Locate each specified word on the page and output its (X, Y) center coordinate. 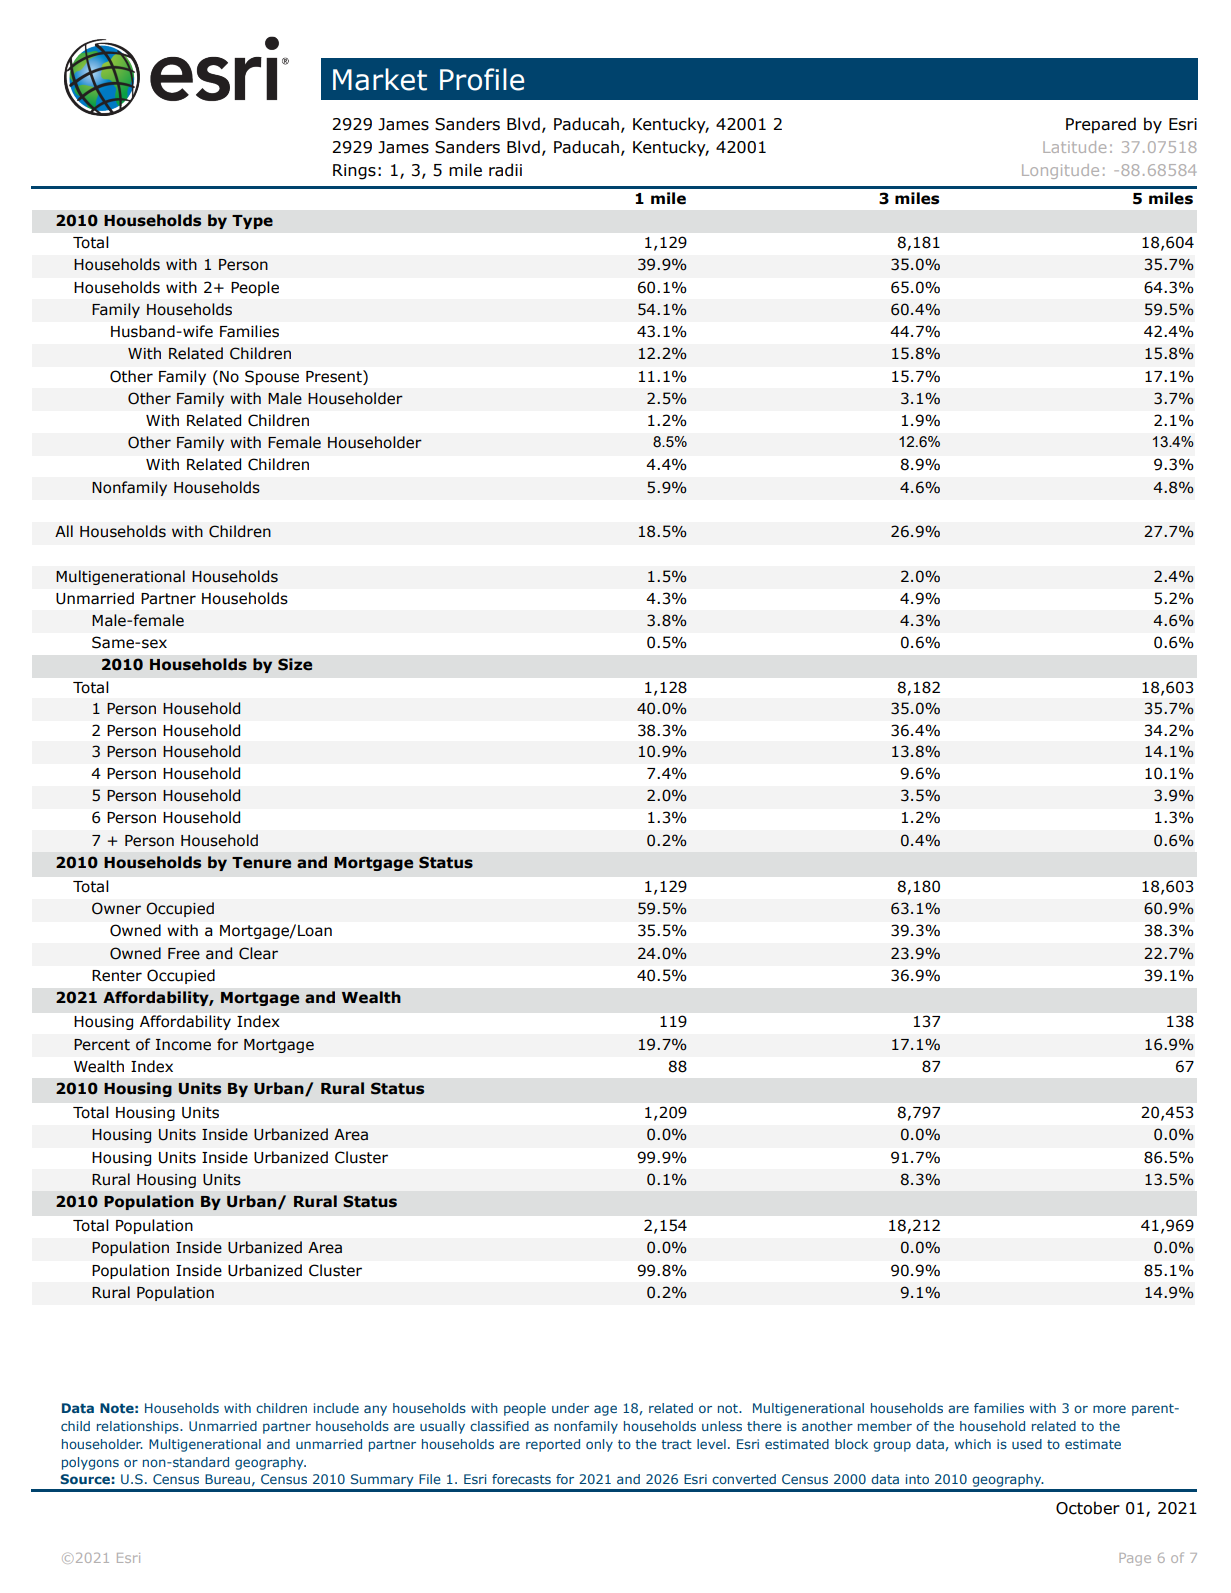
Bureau (227, 1479)
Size (295, 664)
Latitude (1074, 147)
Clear (258, 953)
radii (505, 170)
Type (252, 222)
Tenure (261, 863)
